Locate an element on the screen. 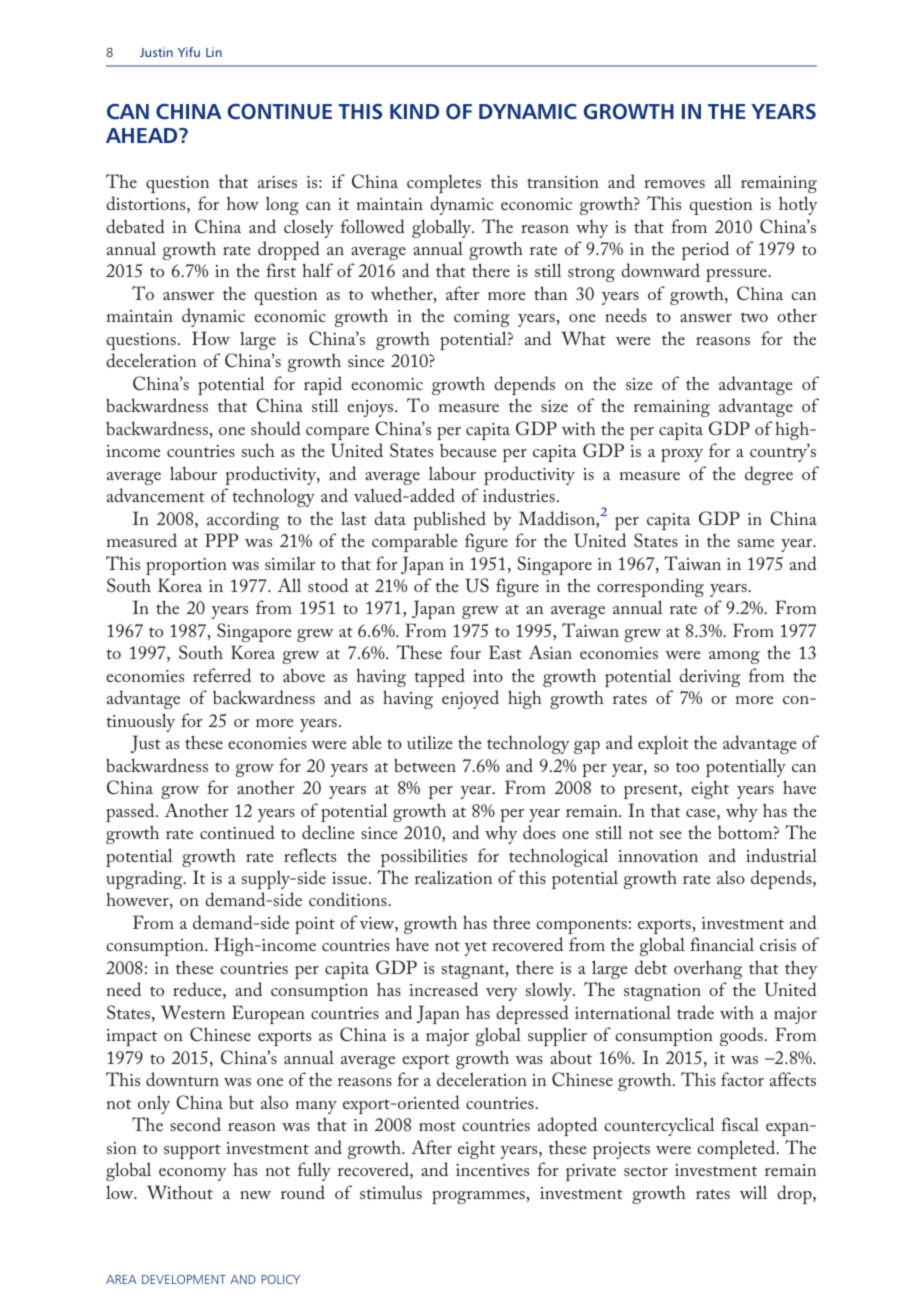 This screenshot has width=923, height=1316. completes is located at coordinates (444, 184).
